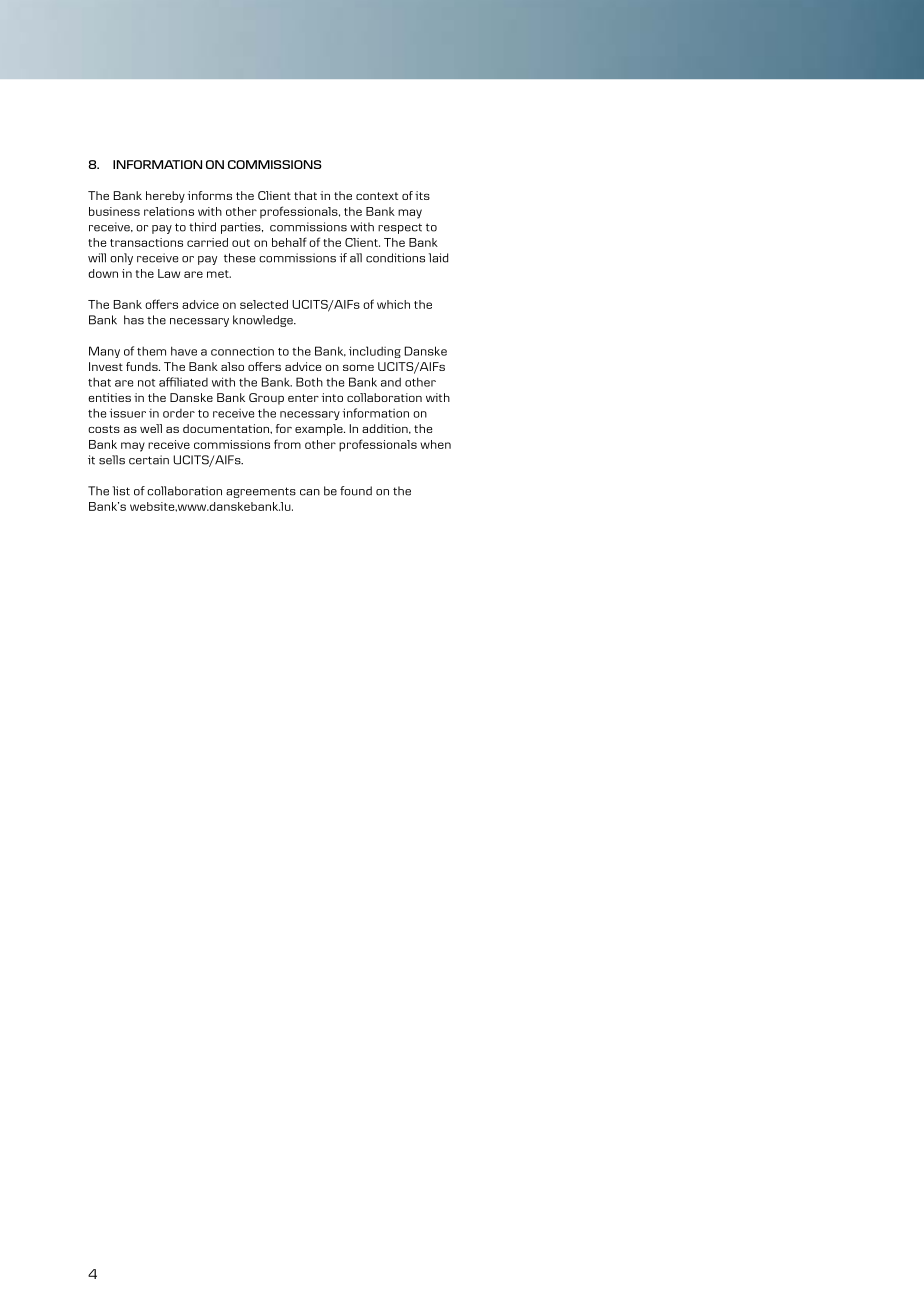 Image resolution: width=924 pixels, height=1308 pixels. What do you see at coordinates (114, 211) in the screenshot?
I see `business` at bounding box center [114, 211].
